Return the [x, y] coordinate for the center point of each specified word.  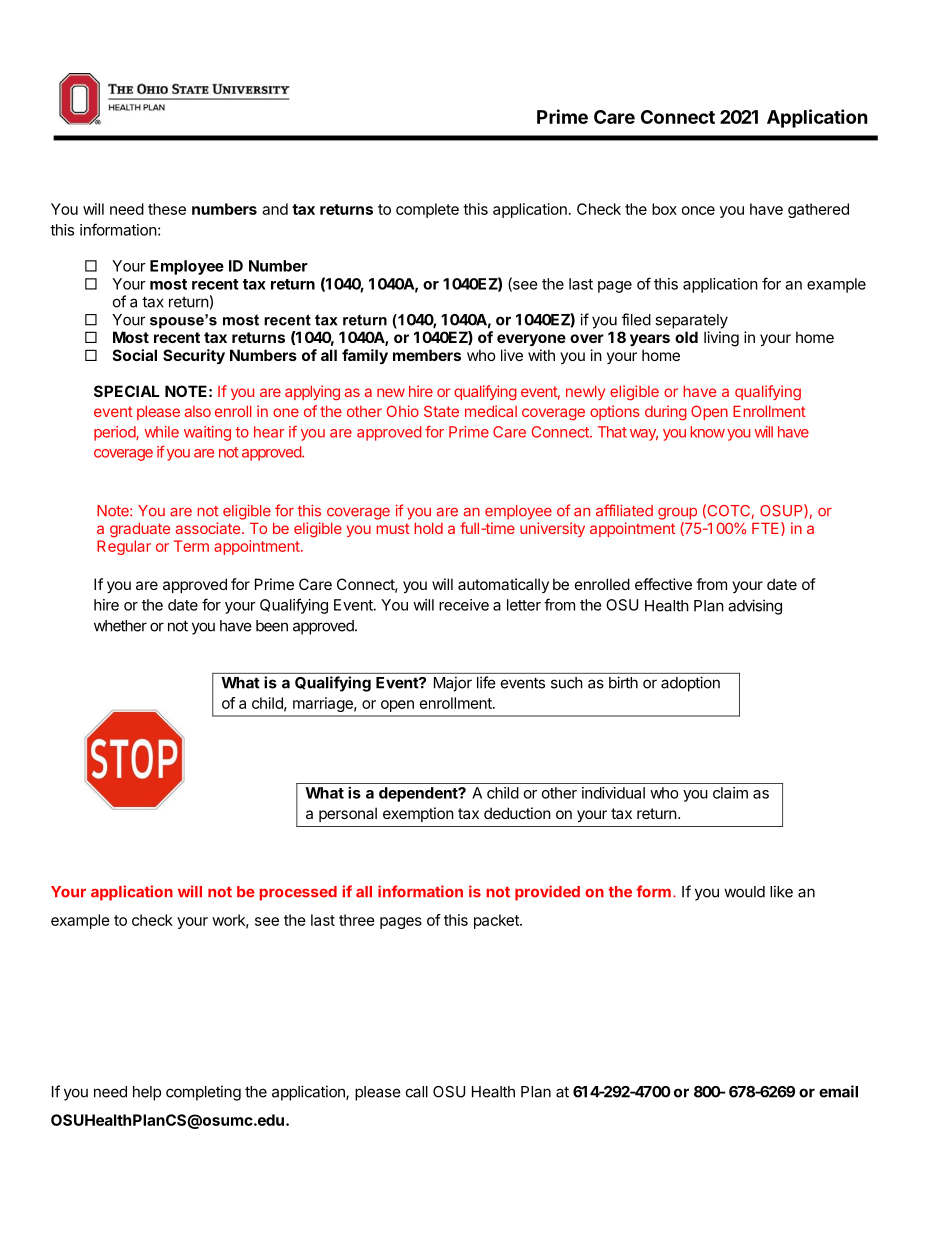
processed [298, 893]
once [698, 210]
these [167, 209]
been [272, 626]
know [707, 432]
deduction [517, 813]
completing [203, 1093]
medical [491, 411]
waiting [207, 433]
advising [755, 607]
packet [497, 921]
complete [427, 210]
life [486, 682]
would [744, 892]
